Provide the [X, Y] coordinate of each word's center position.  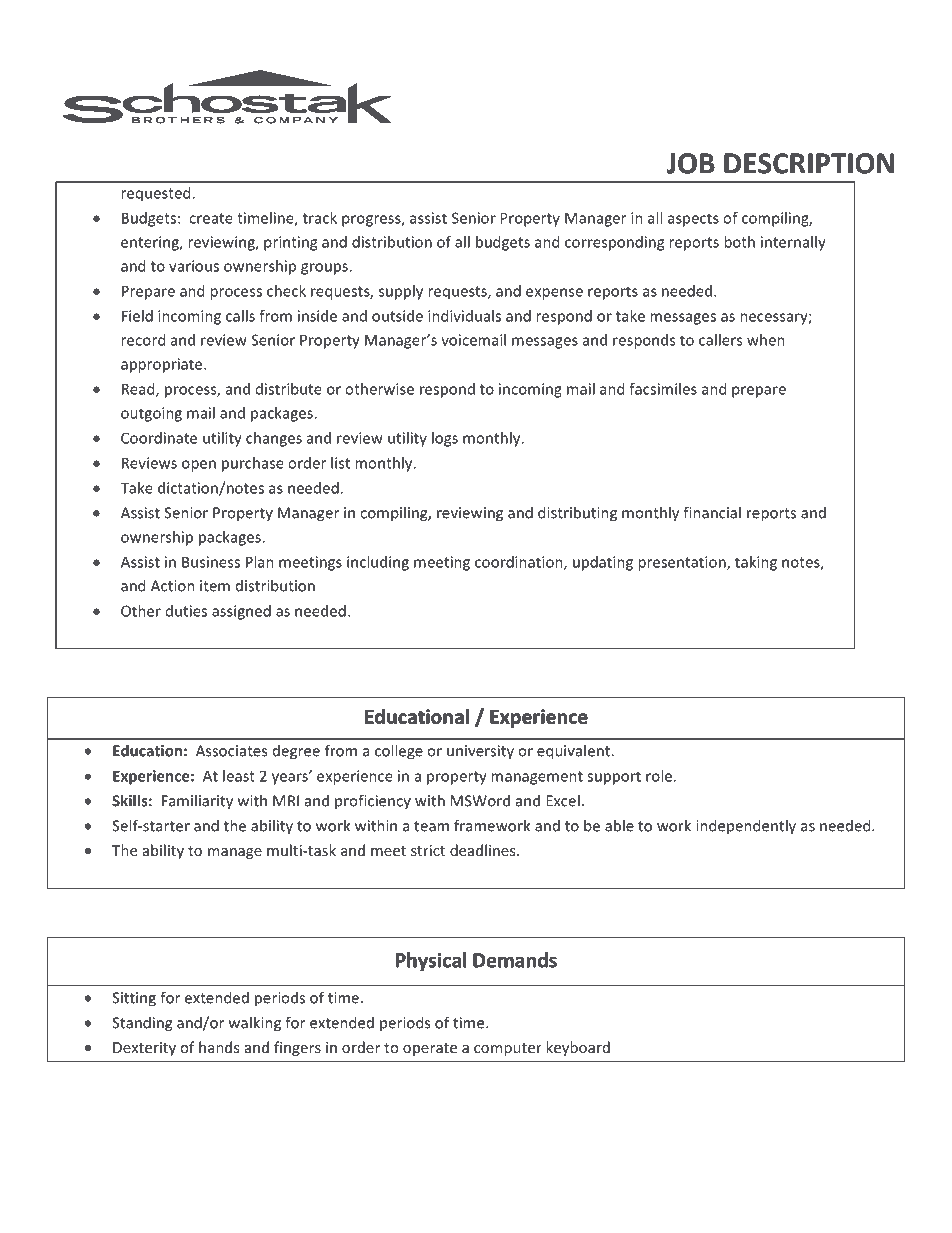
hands [219, 1047]
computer [508, 1049]
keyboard [578, 1048]
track [320, 218]
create [211, 218]
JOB [690, 163]
